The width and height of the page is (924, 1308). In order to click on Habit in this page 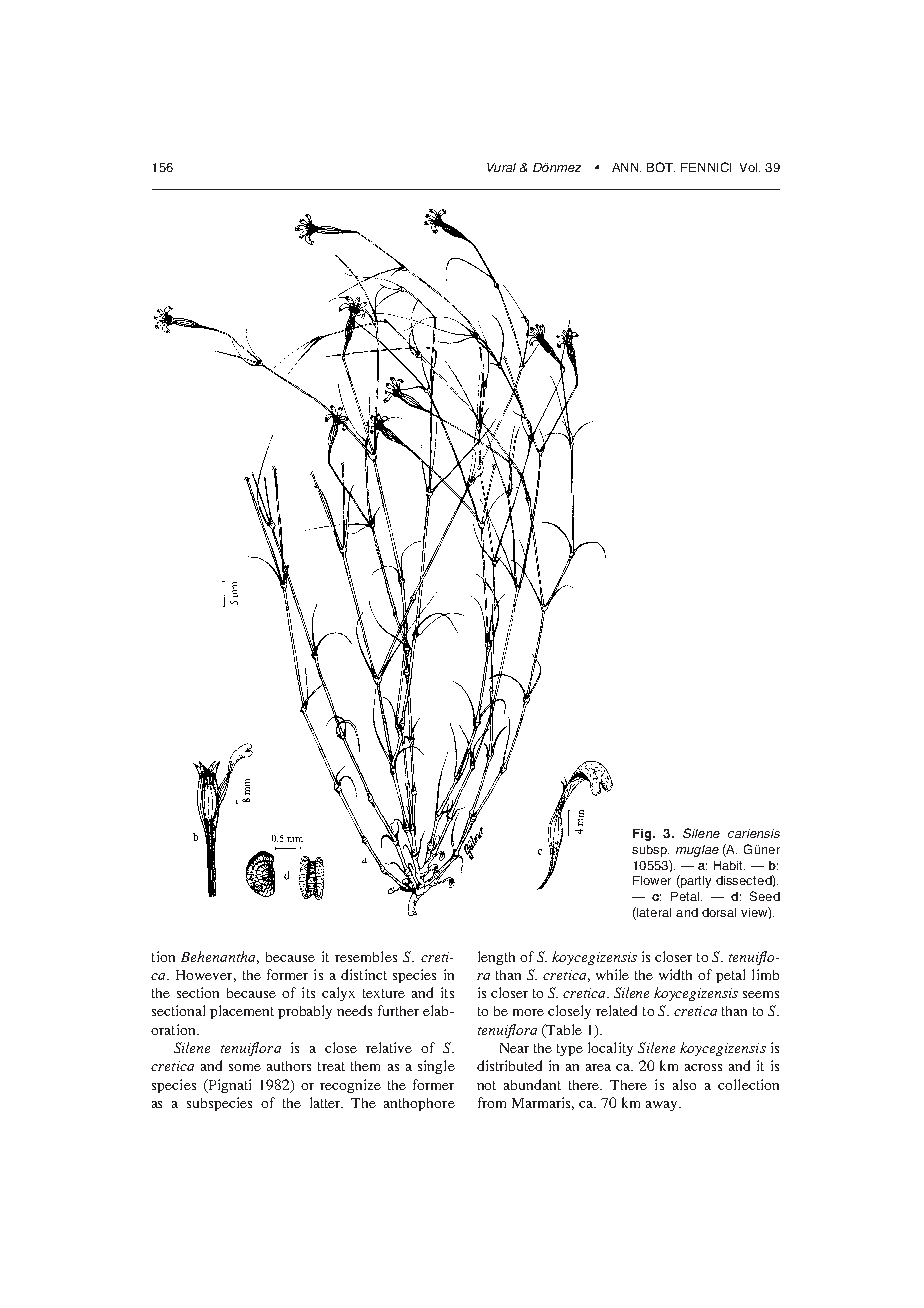, I will do `click(729, 865)`.
